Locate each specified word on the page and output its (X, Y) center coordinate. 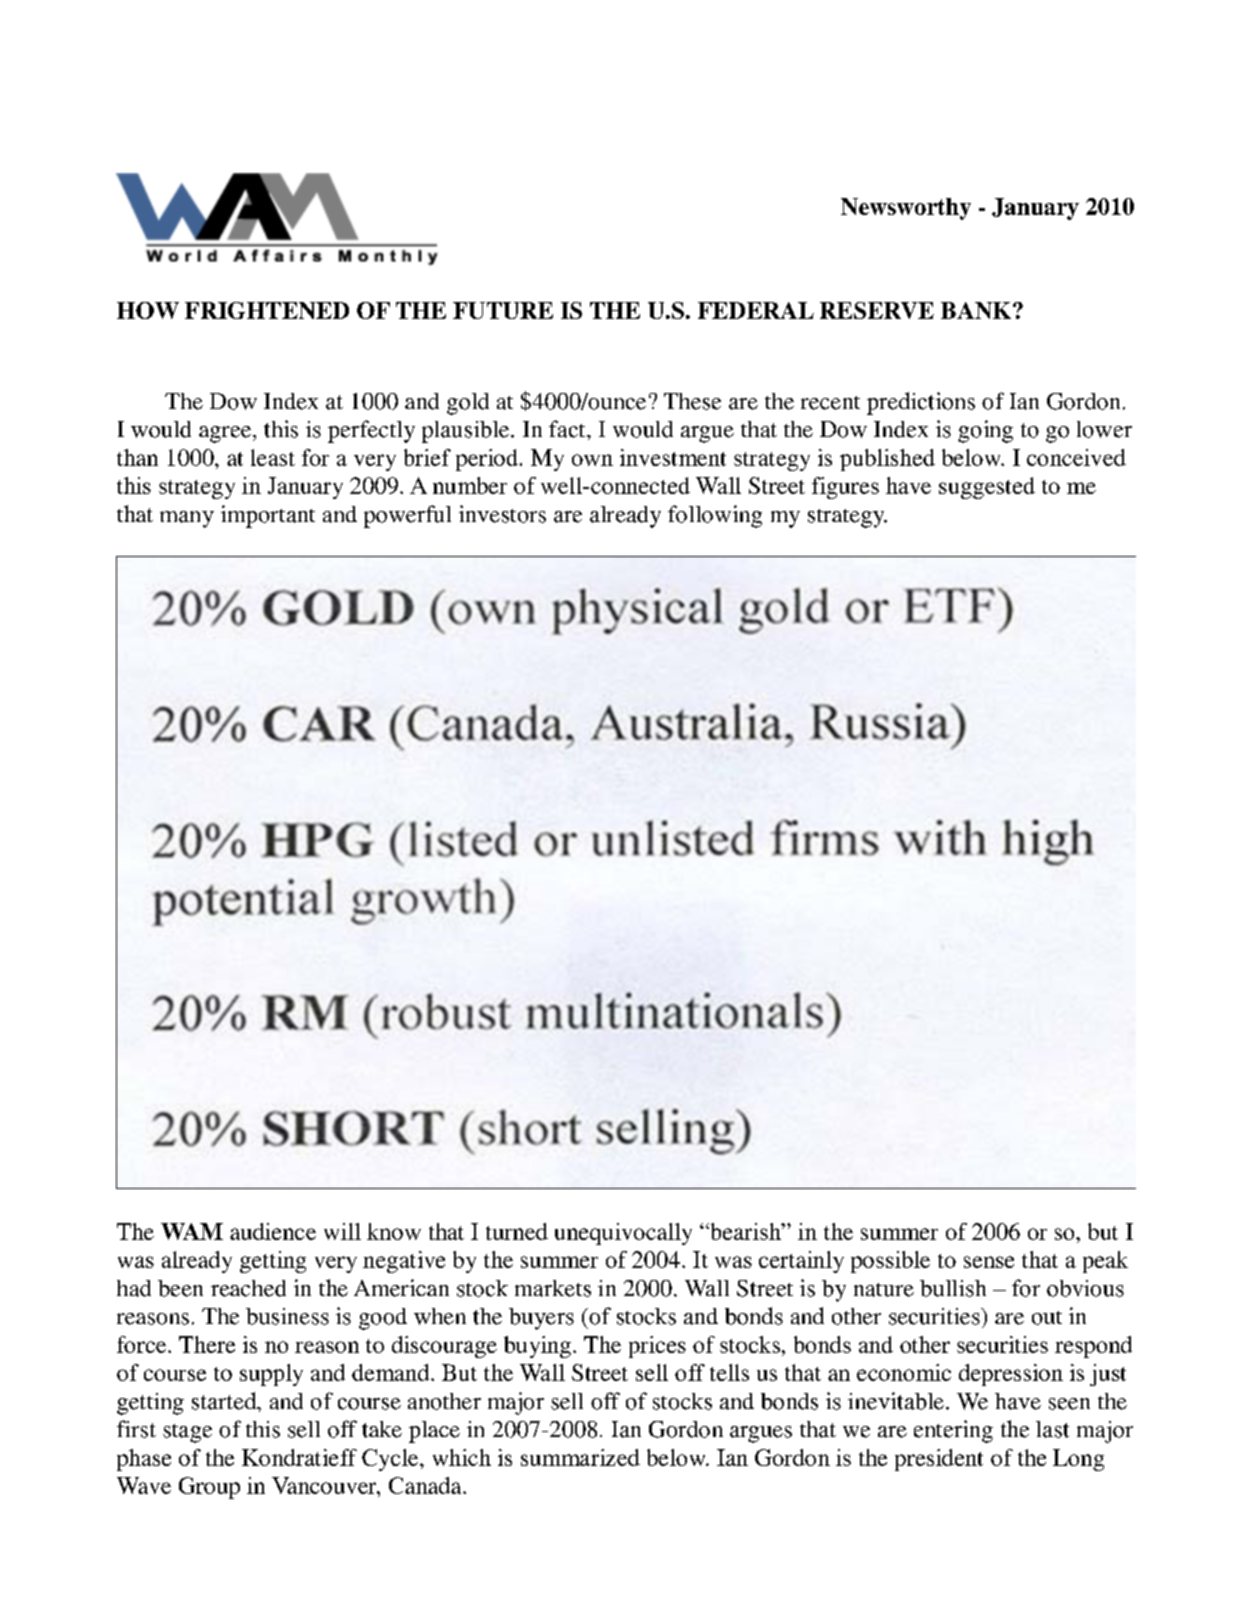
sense (989, 1262)
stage (187, 1433)
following (715, 516)
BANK (976, 310)
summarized (580, 1457)
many (187, 519)
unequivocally (623, 1234)
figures (845, 488)
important (268, 516)
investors (502, 514)
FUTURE (503, 310)
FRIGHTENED (267, 310)
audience (273, 1231)
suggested (987, 488)
